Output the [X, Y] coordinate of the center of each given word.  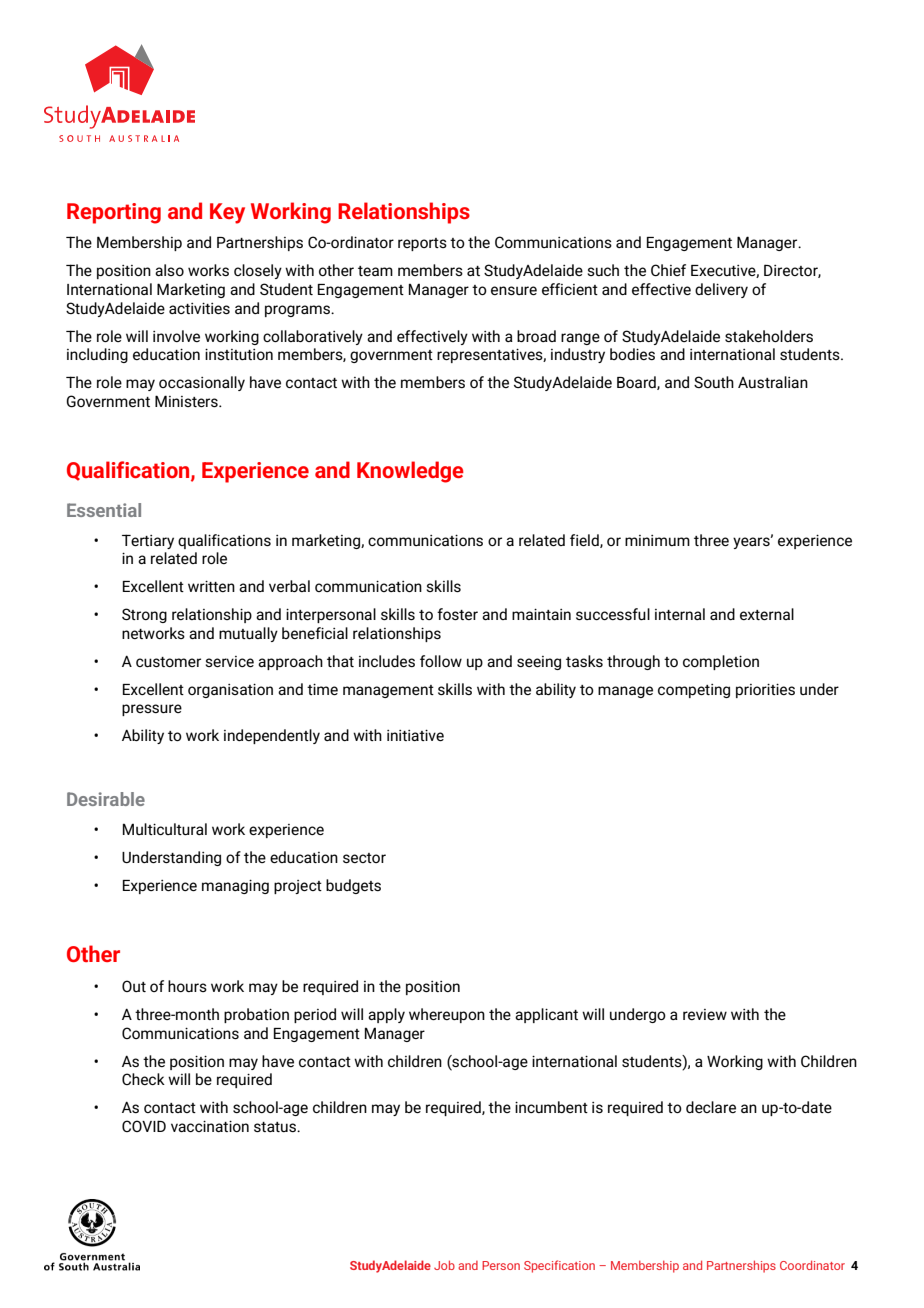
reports [422, 244]
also [169, 270]
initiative [415, 735]
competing [694, 691]
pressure [152, 710]
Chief [668, 270]
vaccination [210, 1126]
